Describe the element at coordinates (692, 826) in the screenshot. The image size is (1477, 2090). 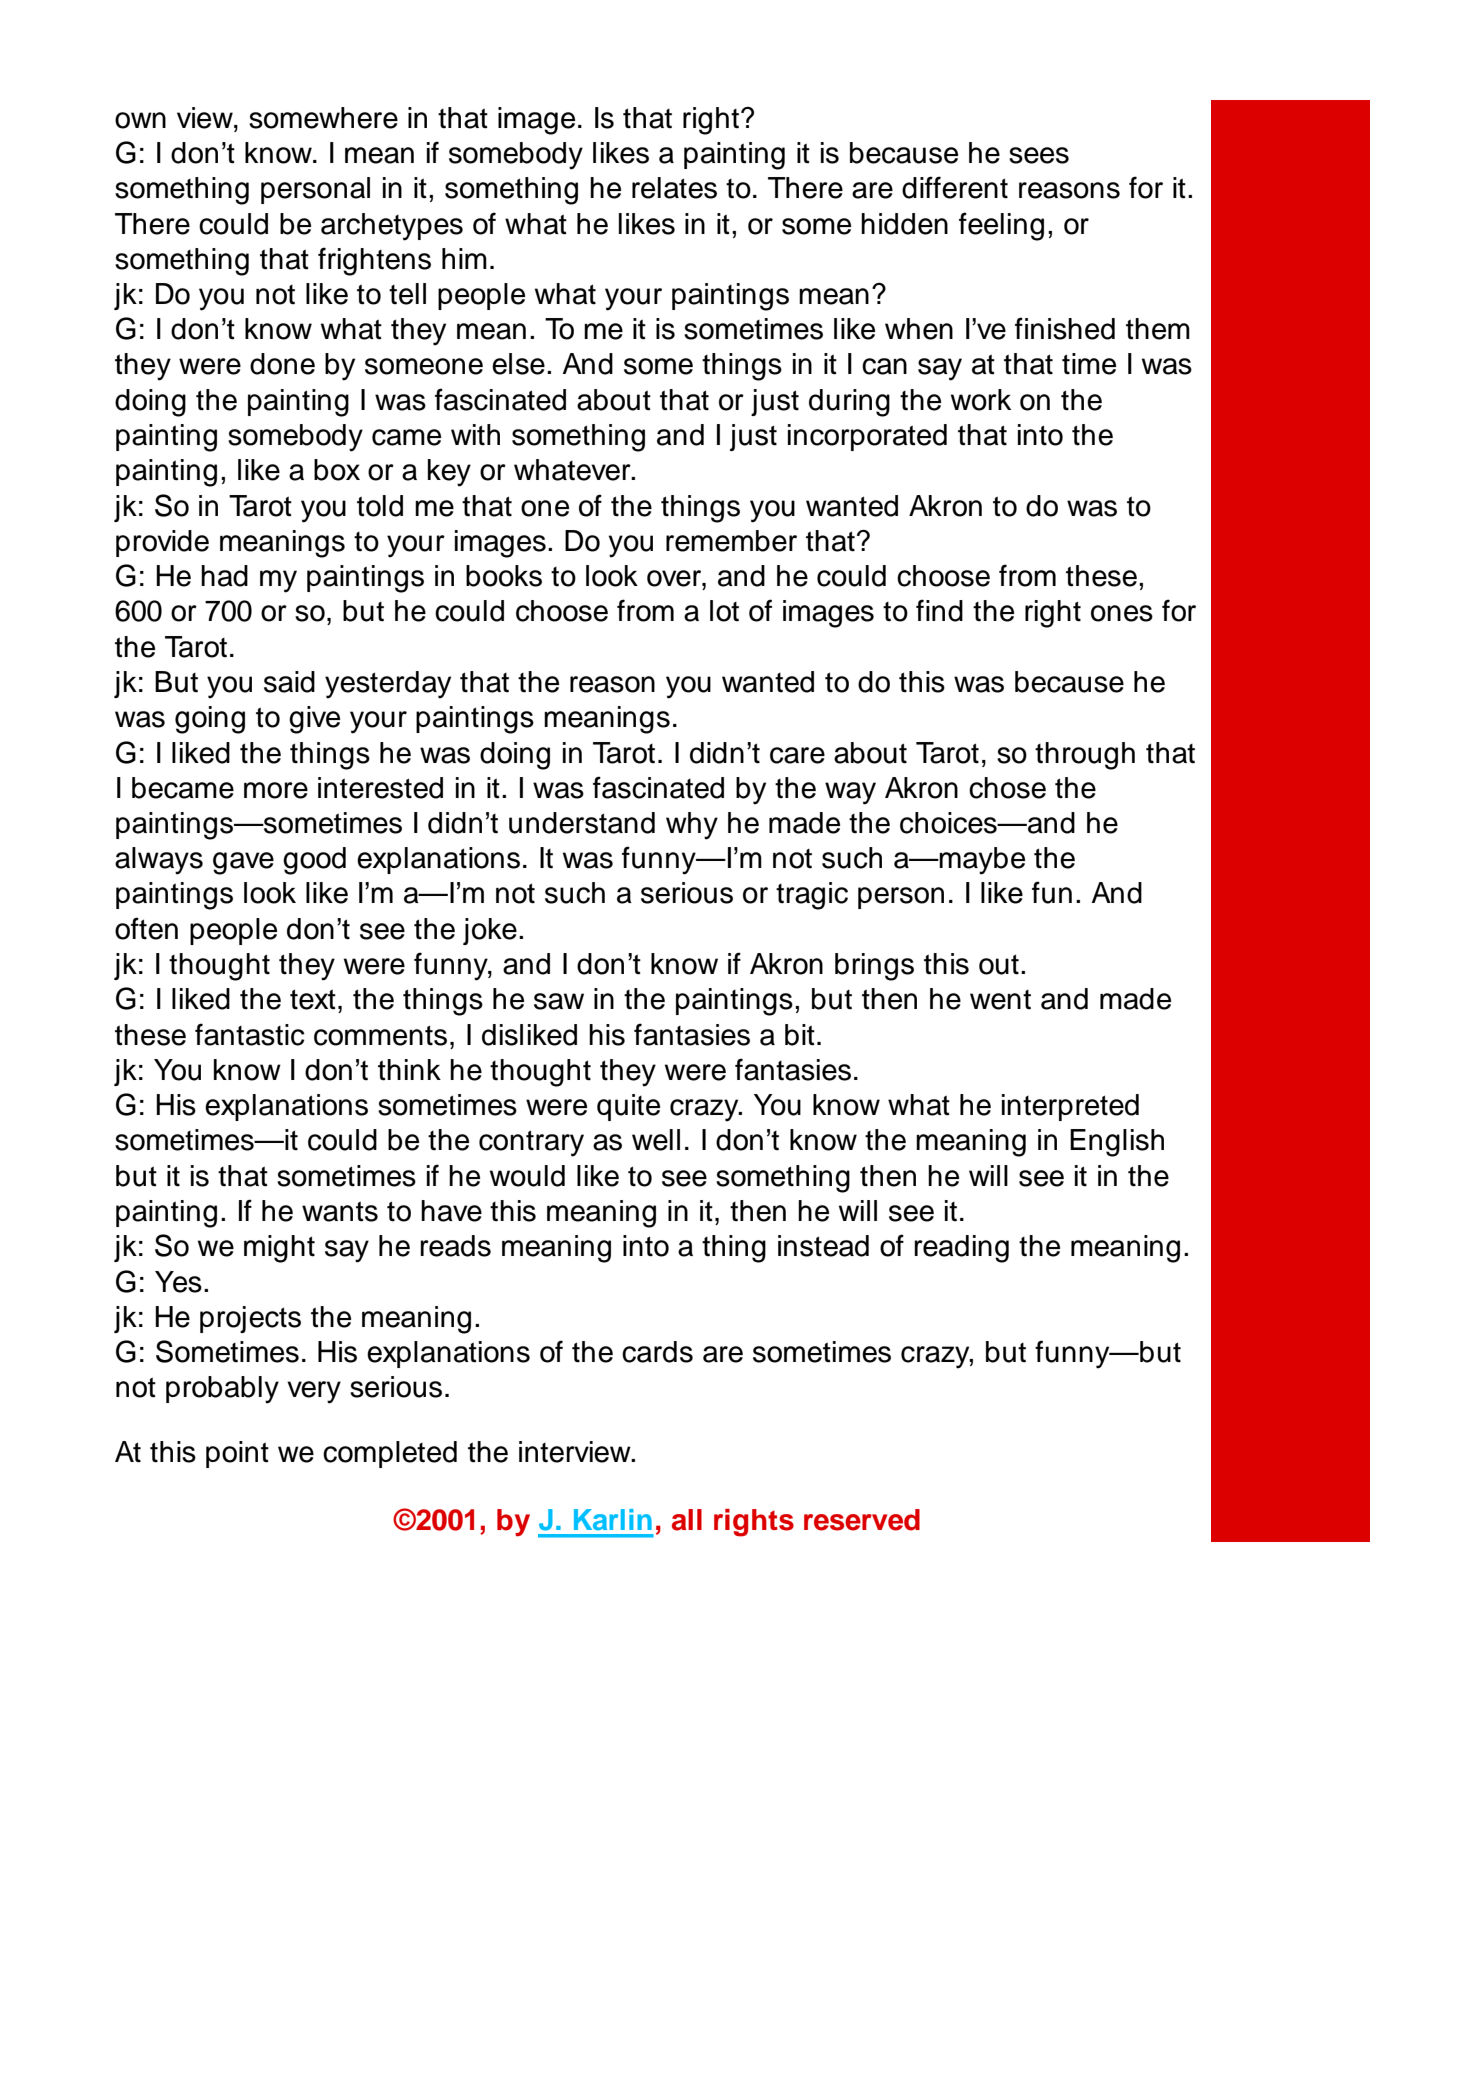
I see `why` at that location.
